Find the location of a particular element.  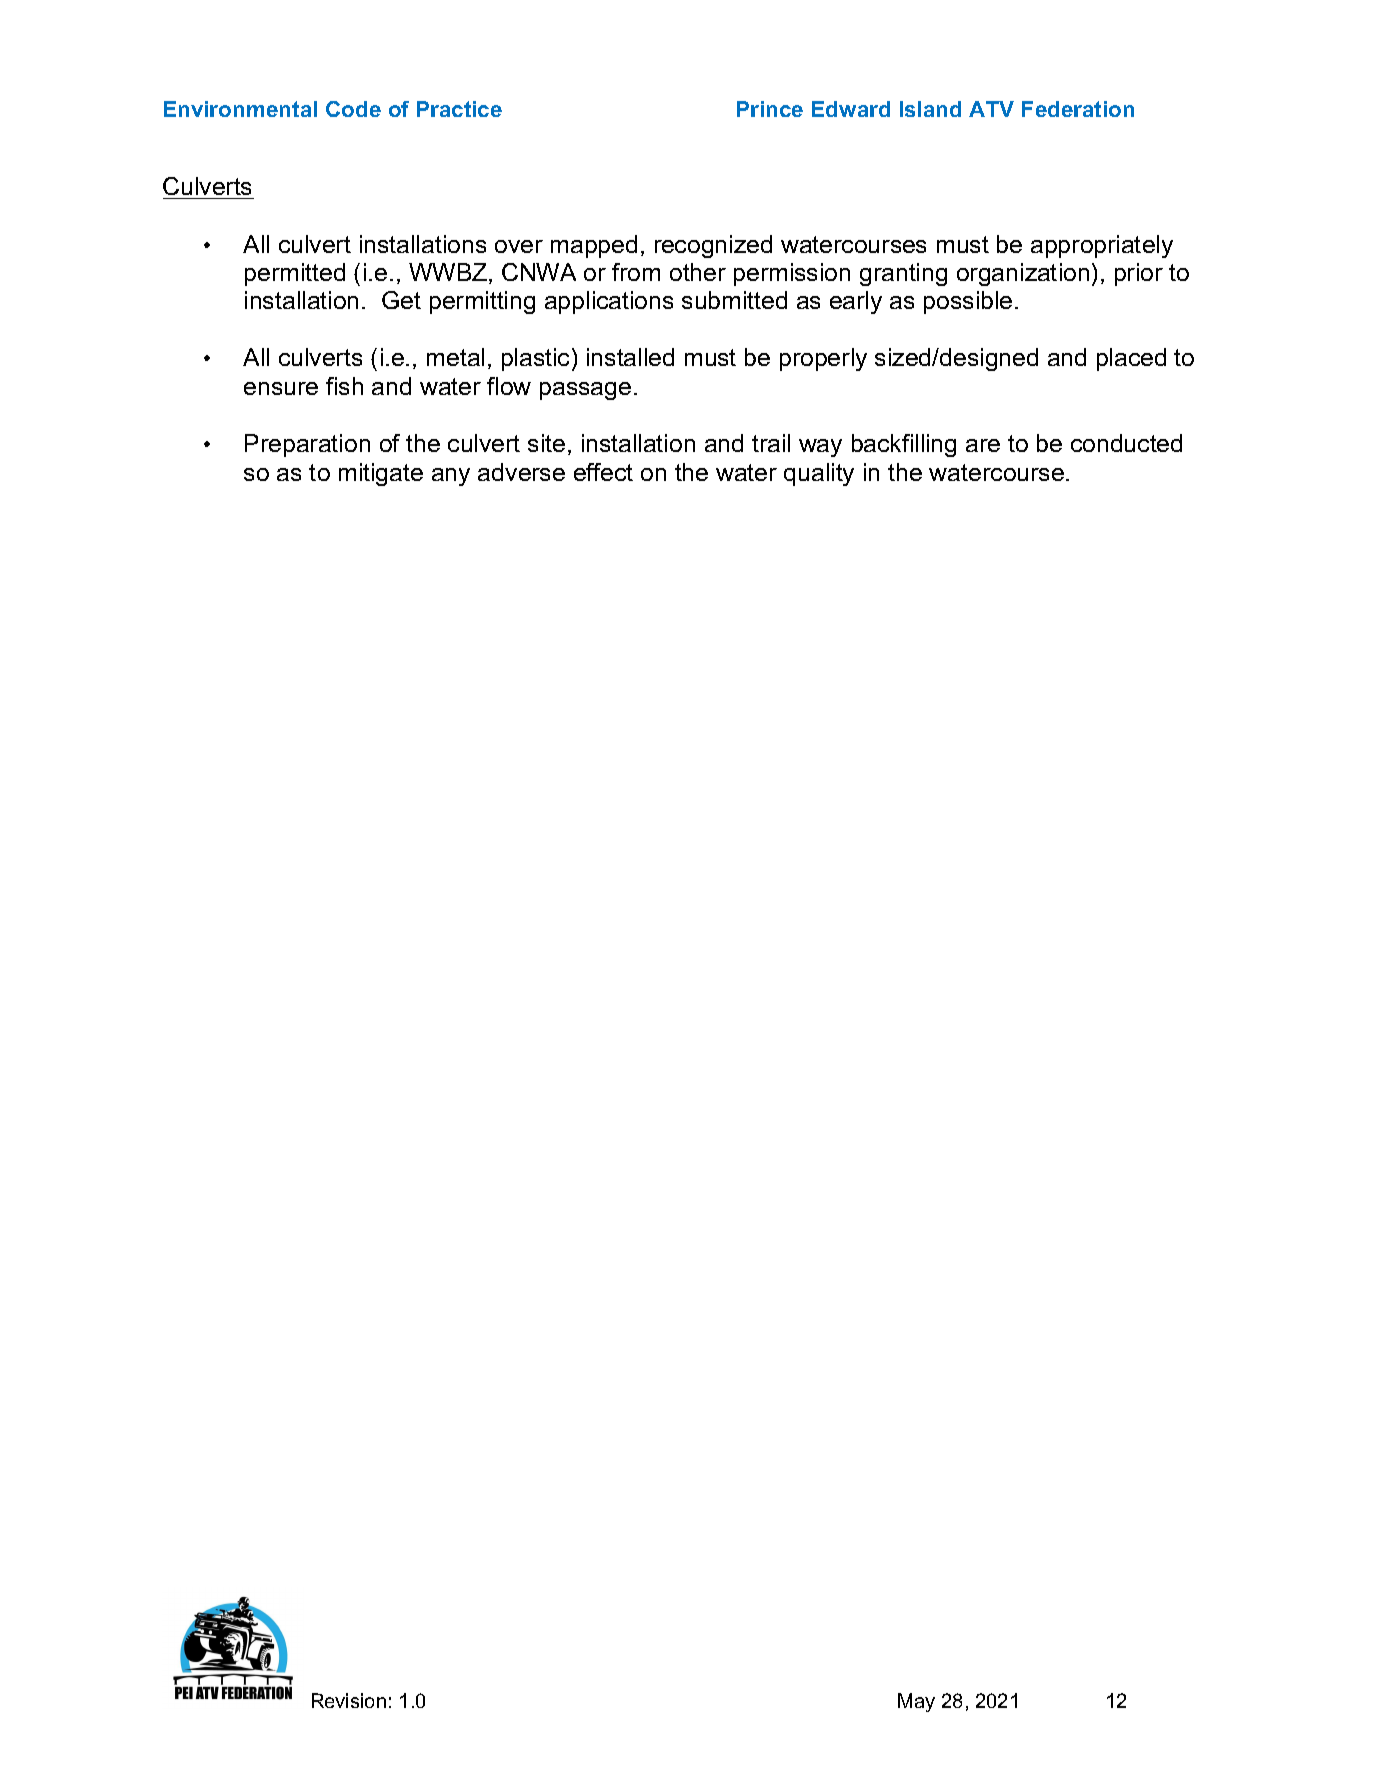

mitigate is located at coordinates (381, 474).
